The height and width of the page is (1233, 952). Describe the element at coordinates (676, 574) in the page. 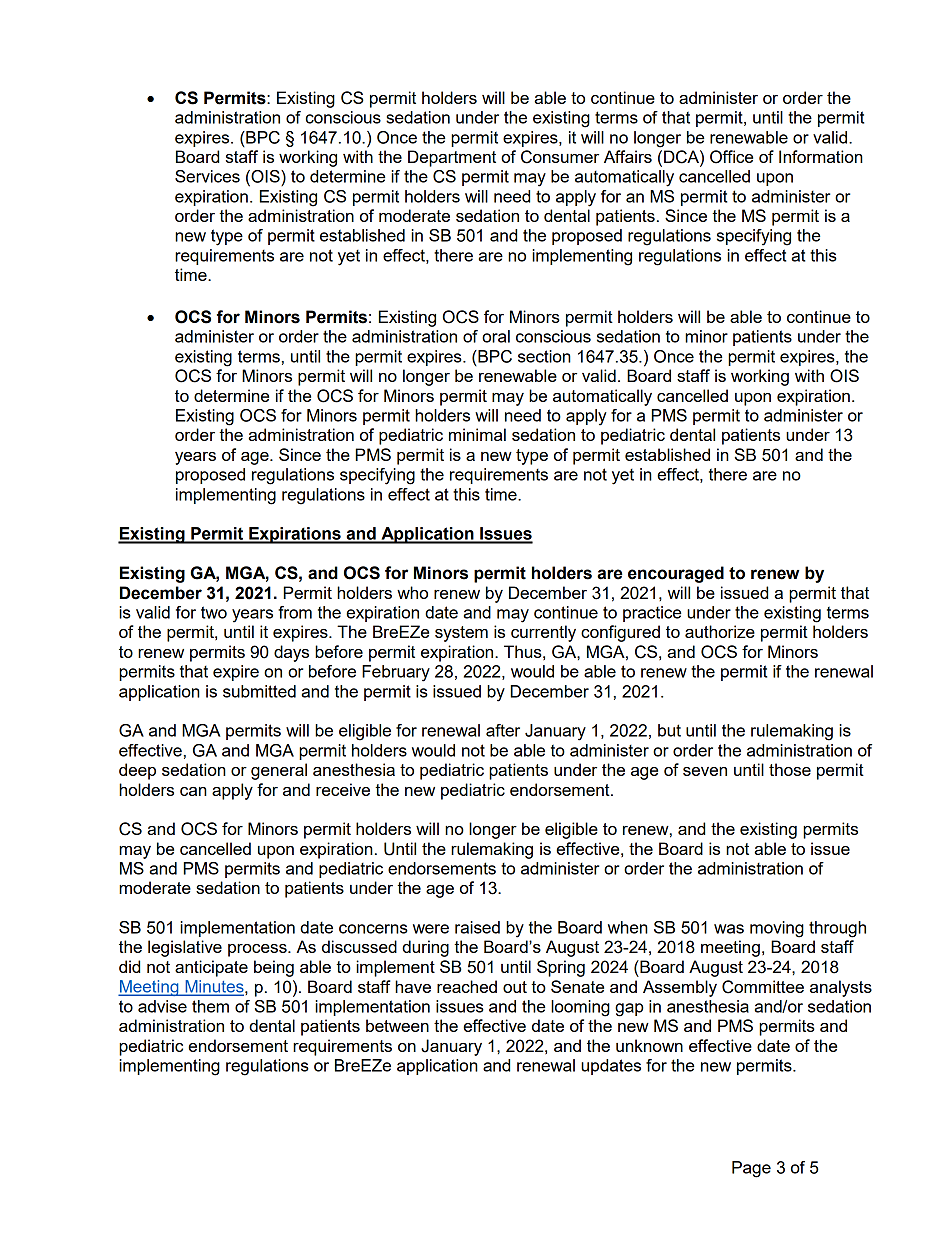

I see `encouraged` at that location.
